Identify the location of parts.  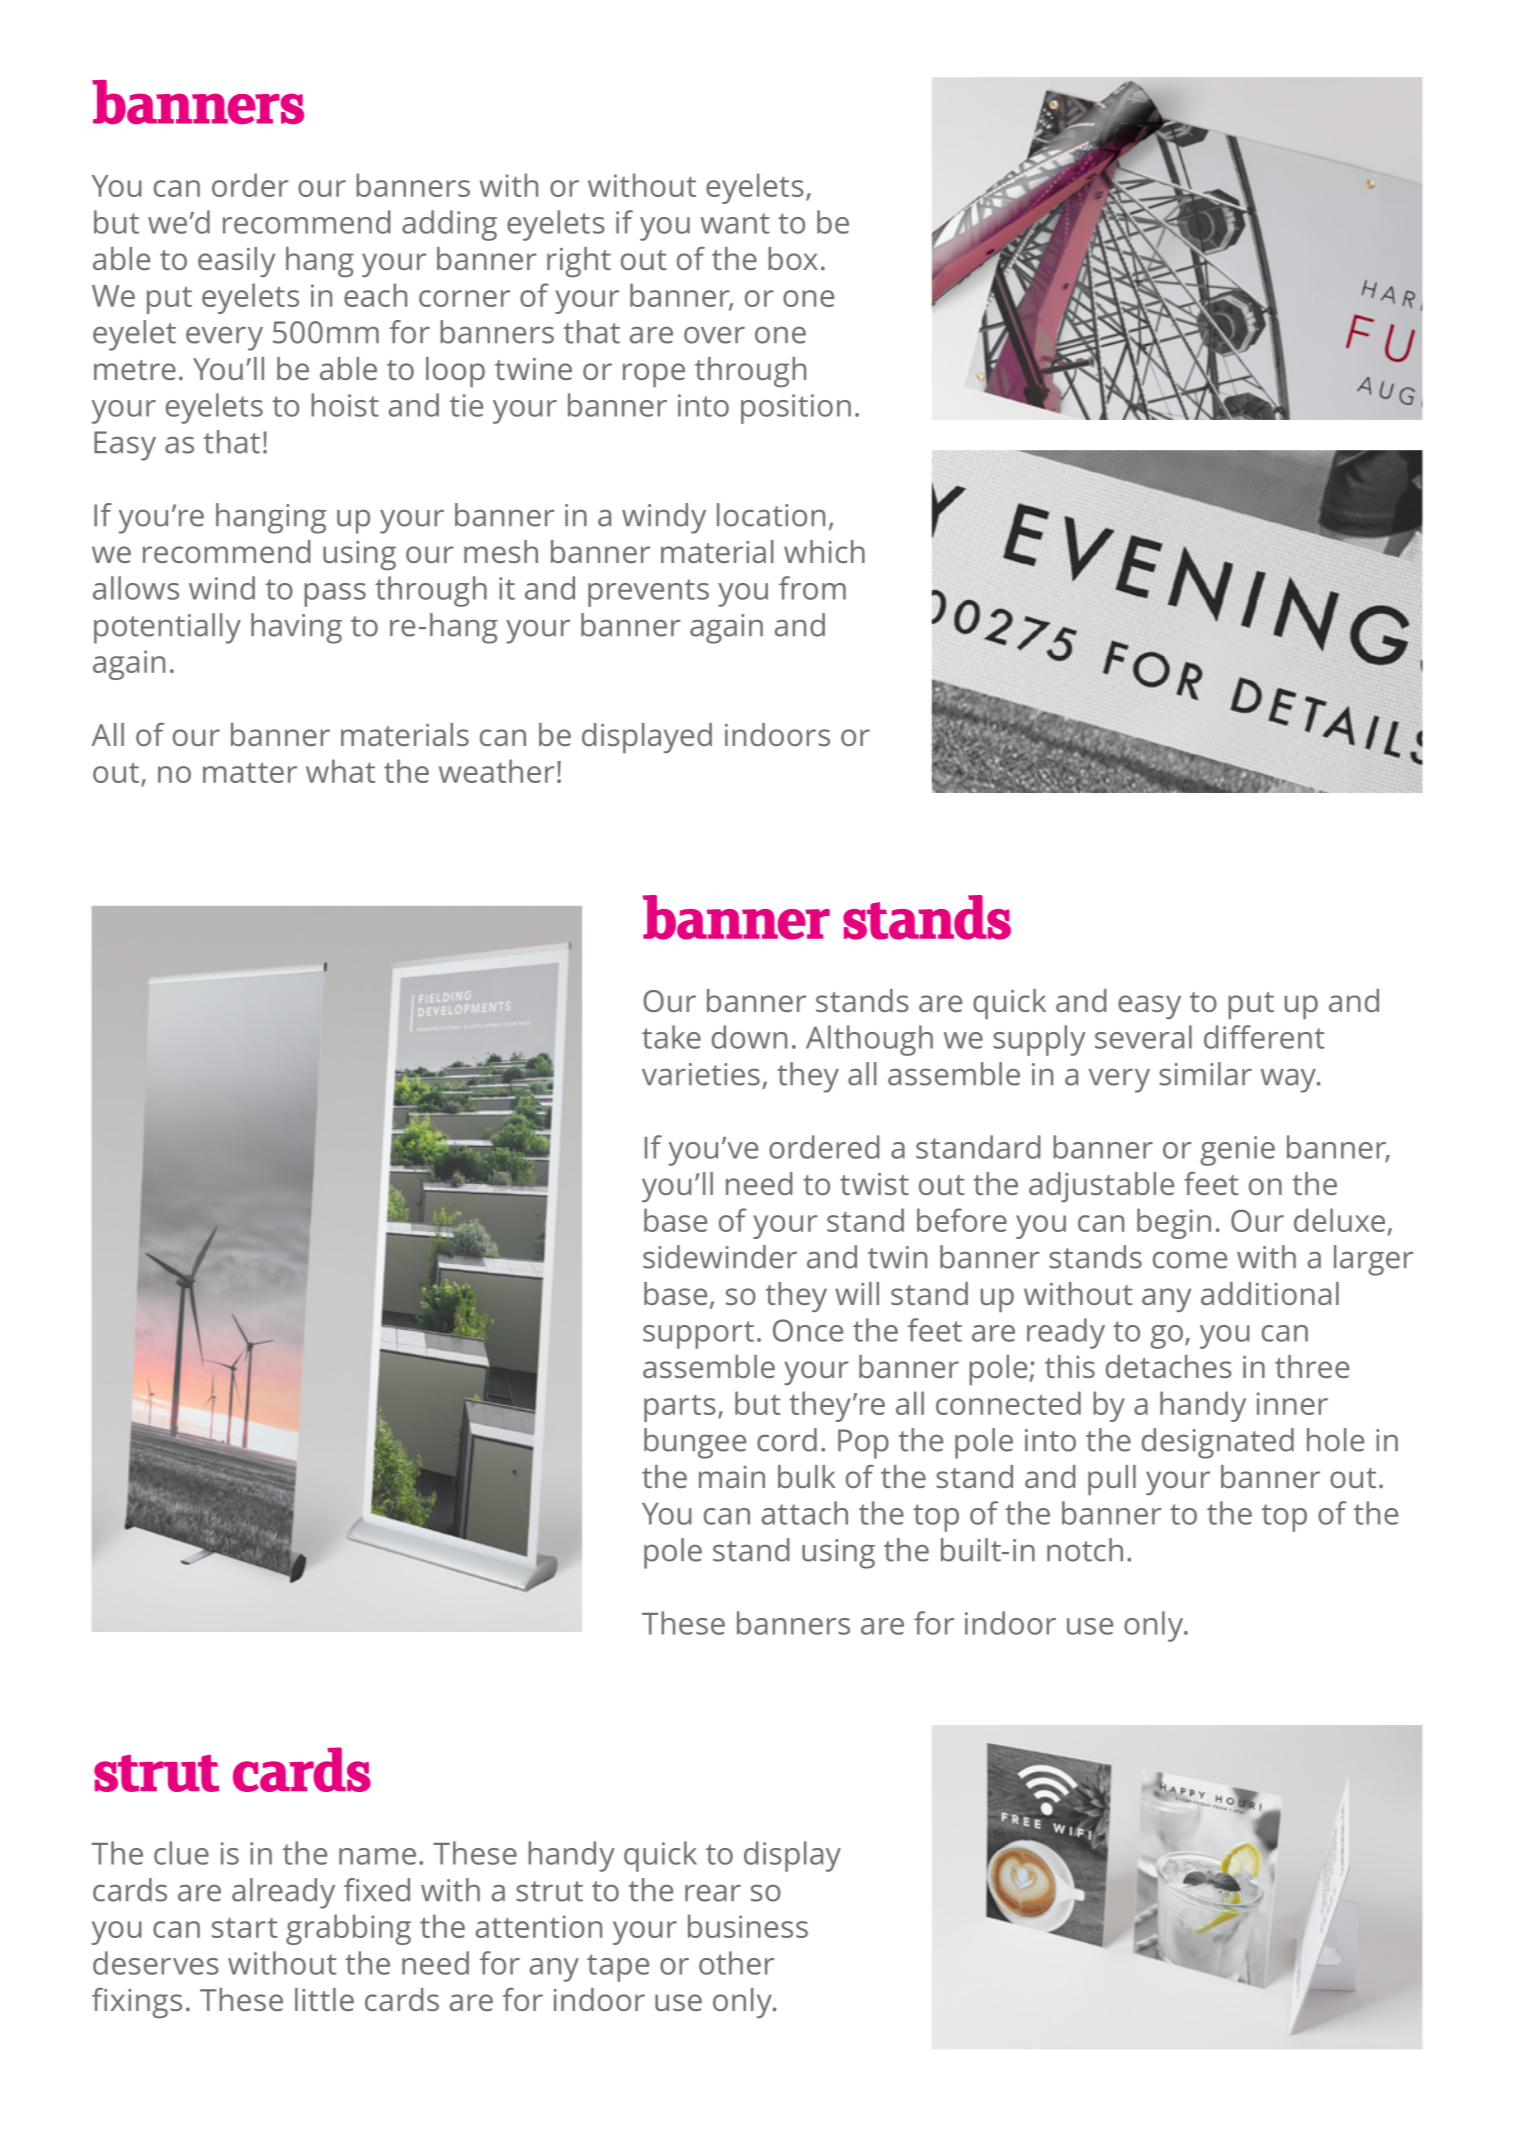
(680, 1408).
